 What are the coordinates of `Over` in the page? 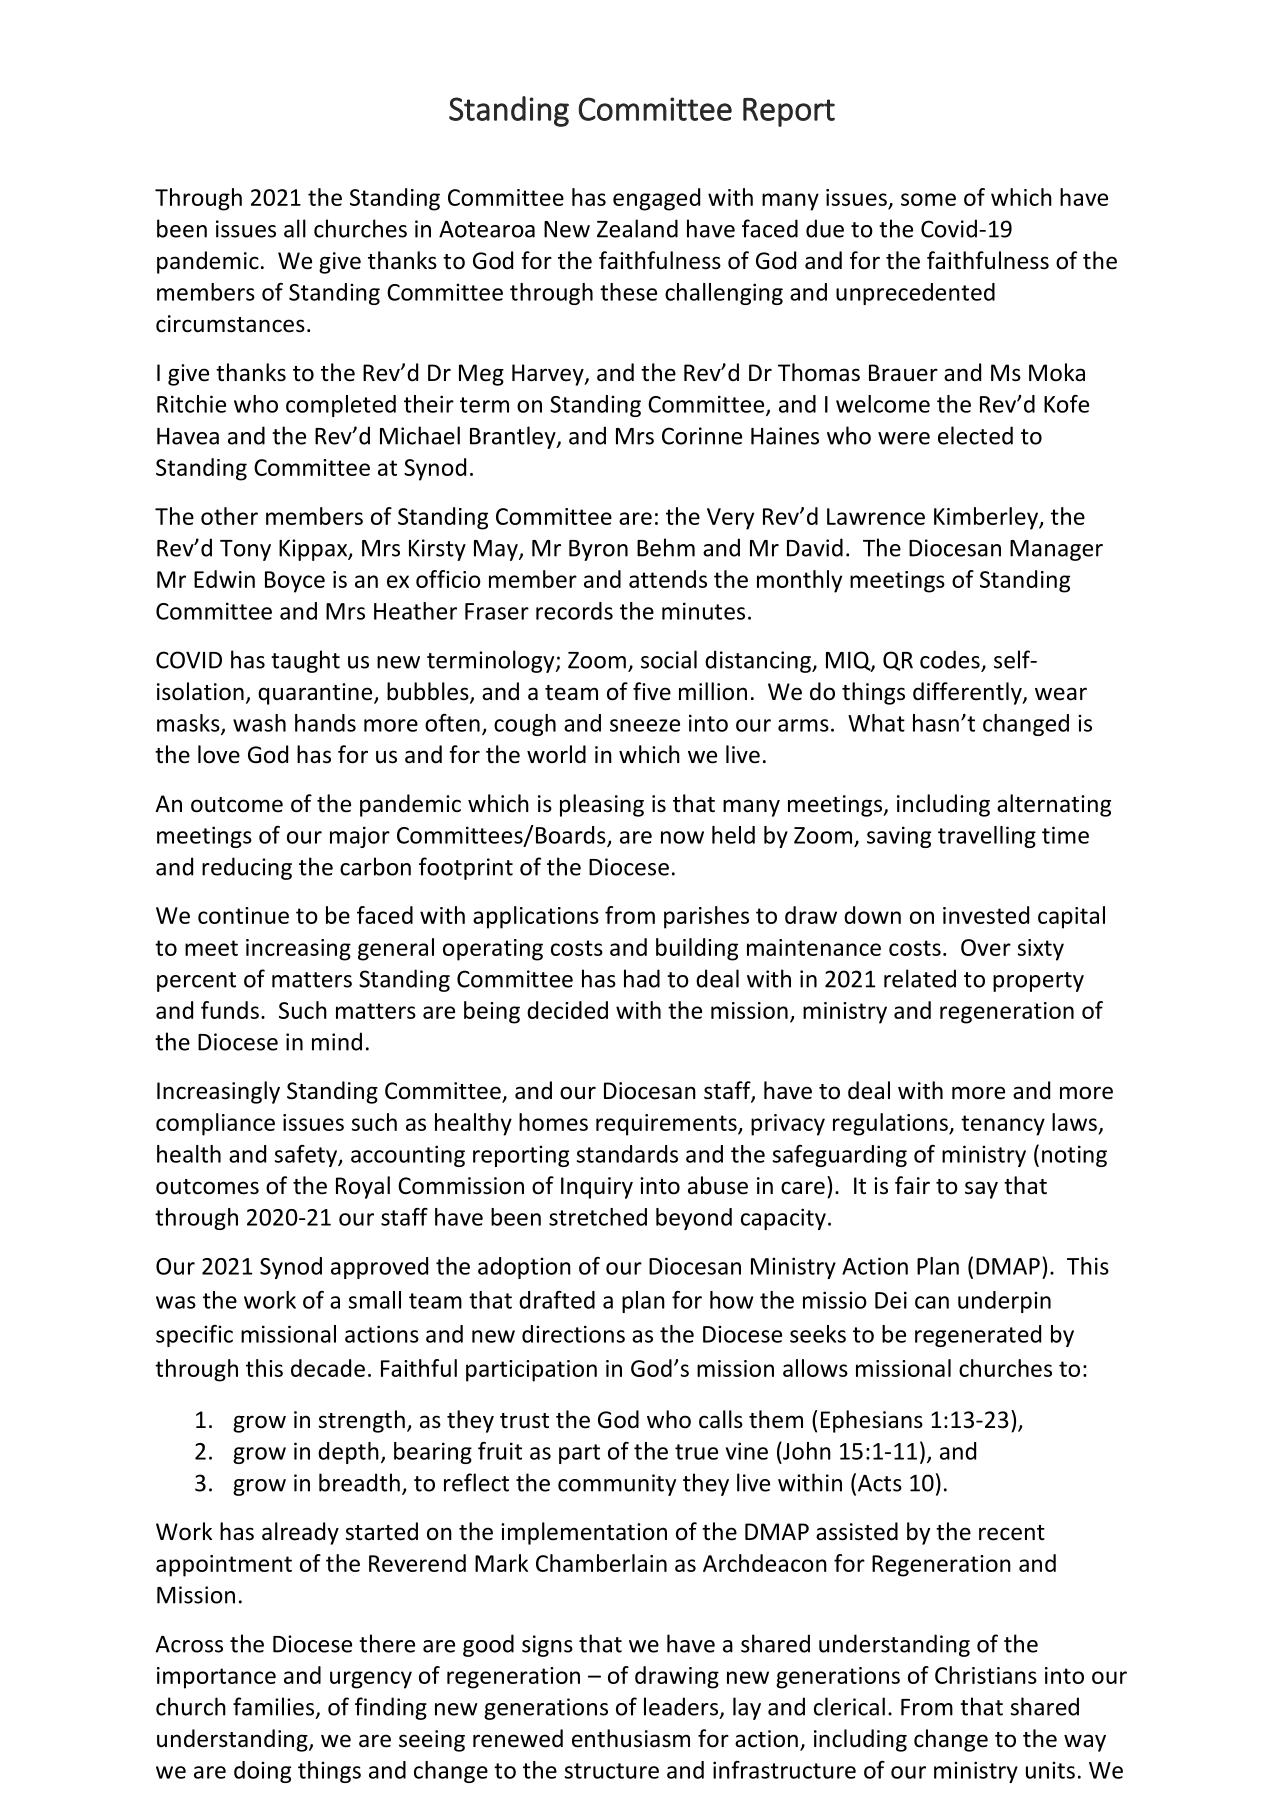 It's located at (986, 947).
